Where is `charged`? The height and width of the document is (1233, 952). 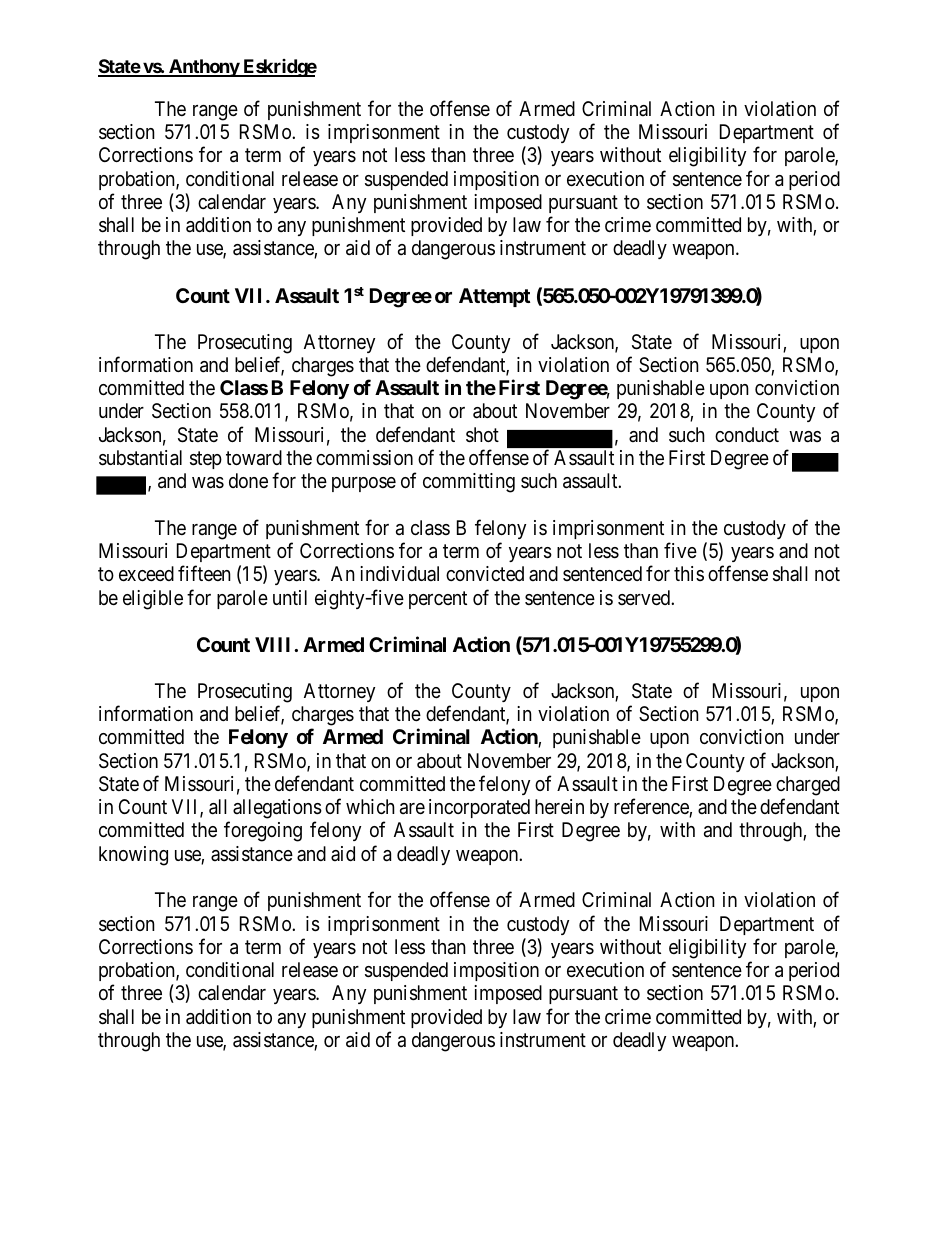
charged is located at coordinates (808, 786).
